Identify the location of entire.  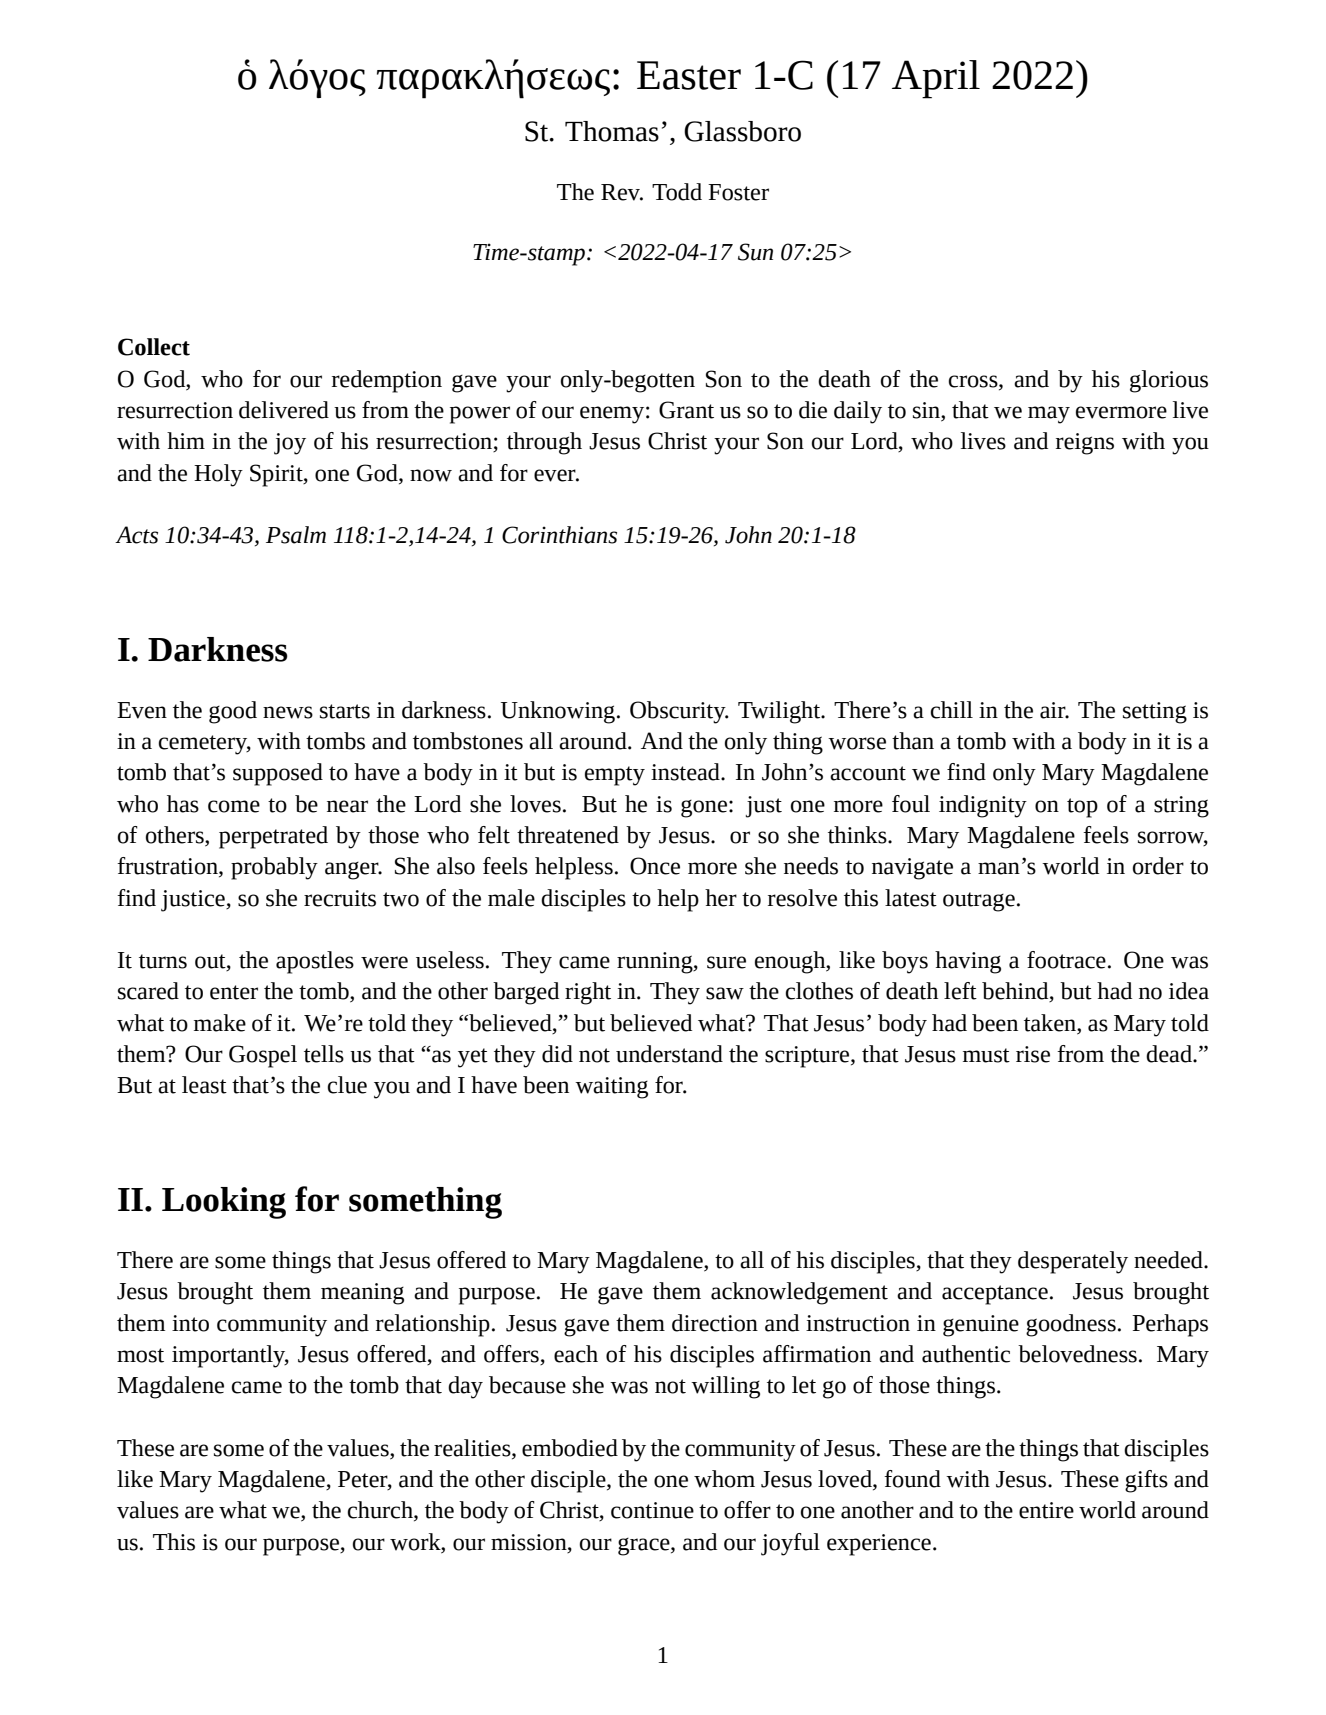
(1046, 1510).
